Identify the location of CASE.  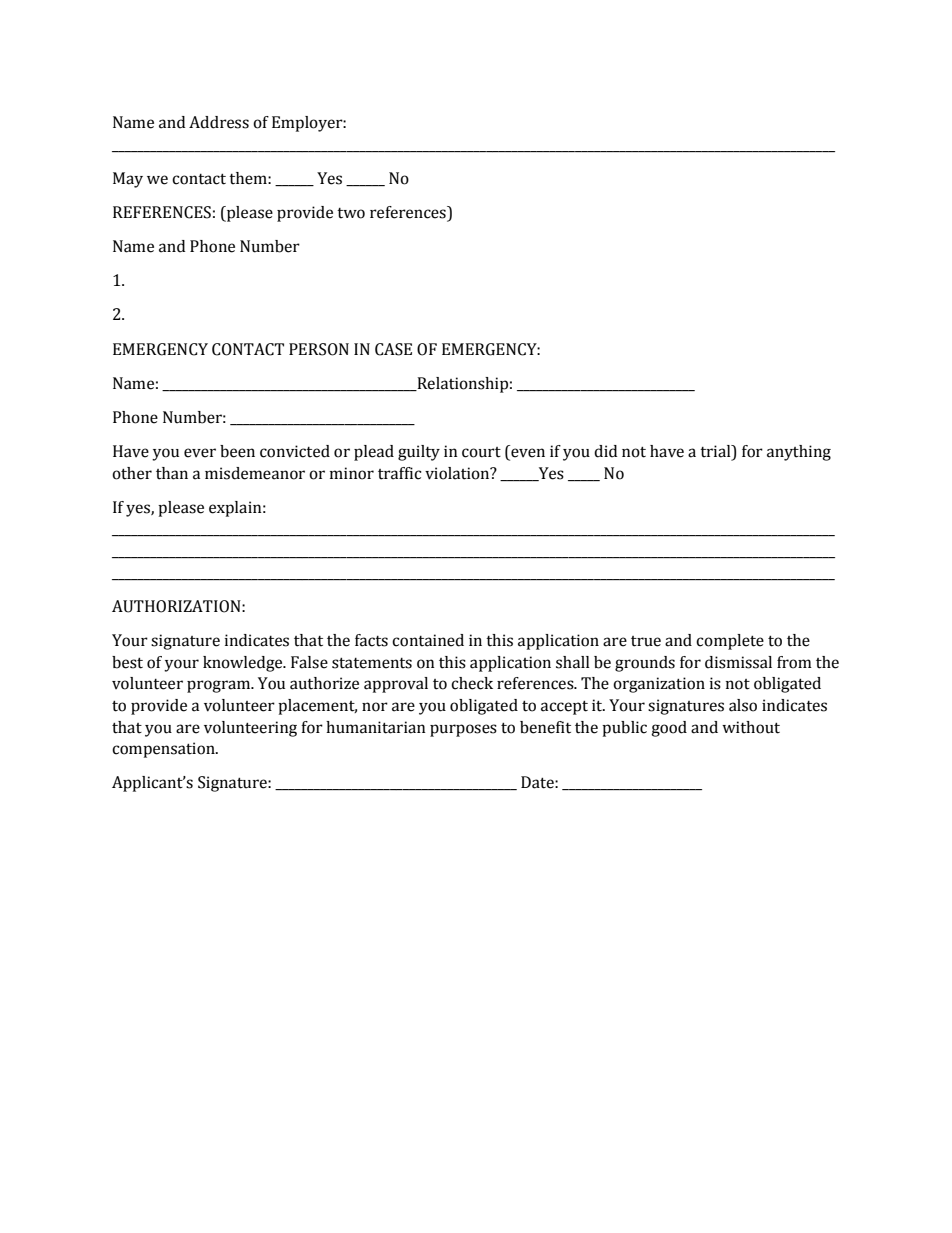
(393, 349).
